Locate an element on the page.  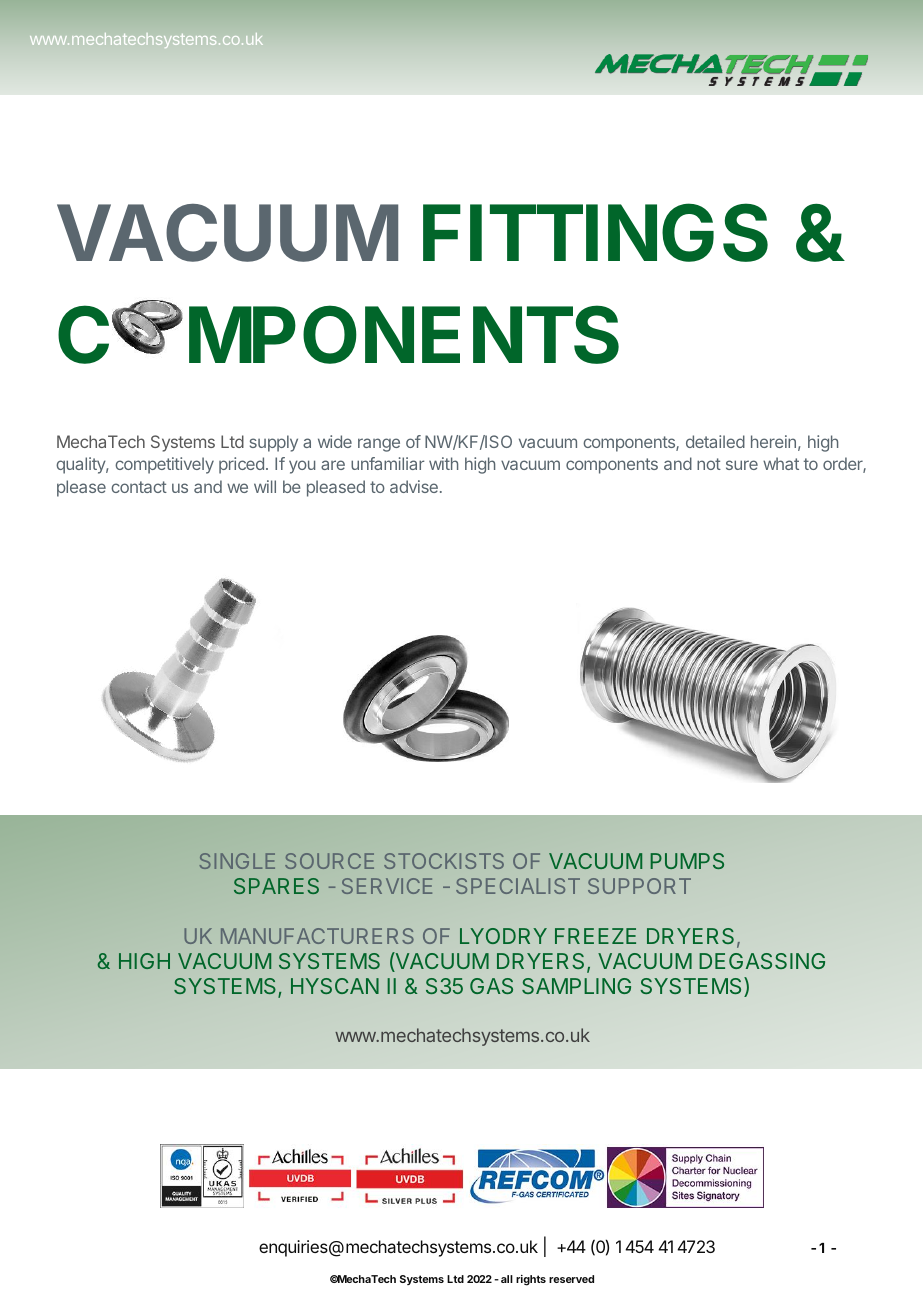
reserved is located at coordinates (571, 1279).
